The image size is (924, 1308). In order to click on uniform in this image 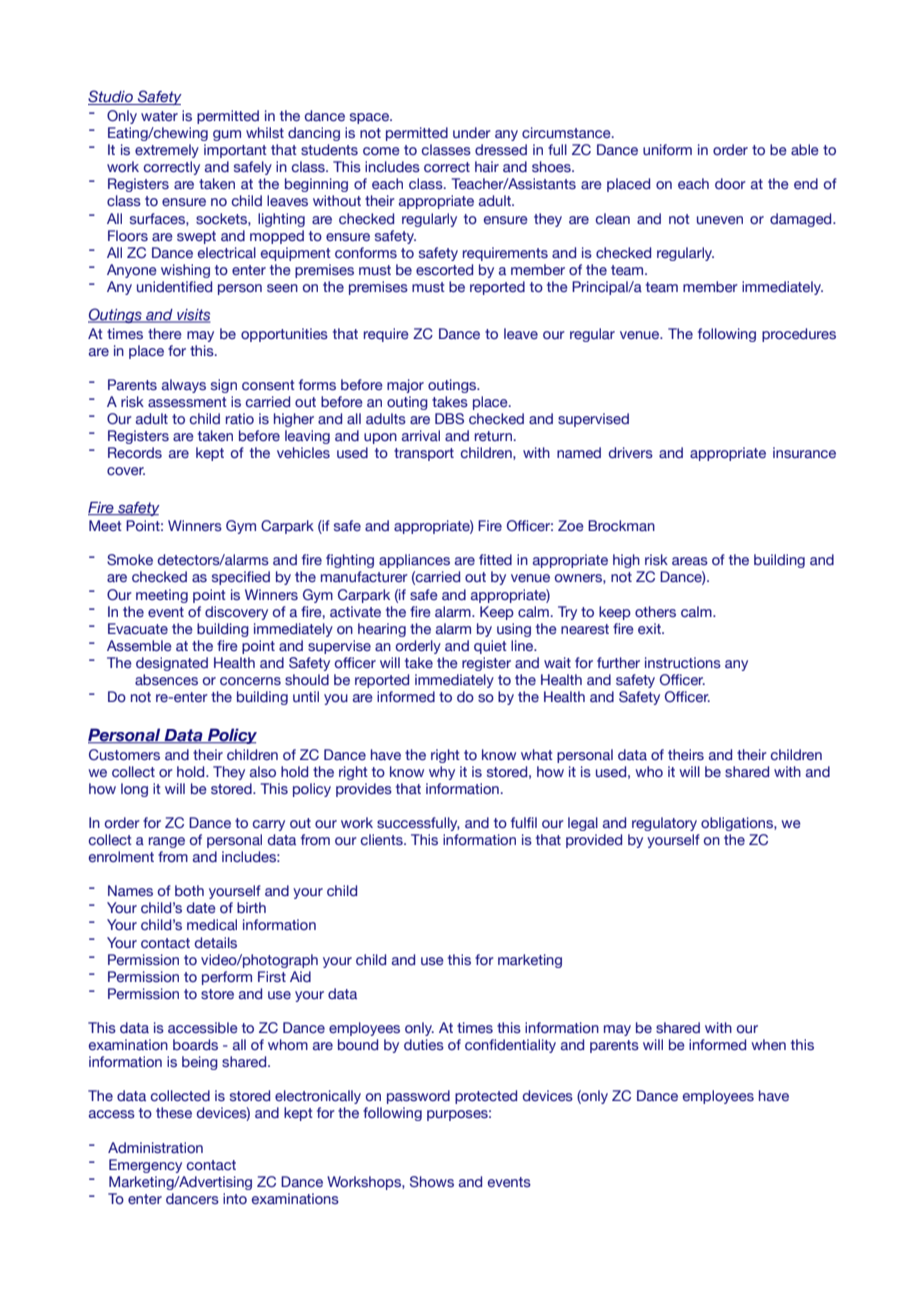, I will do `click(667, 149)`.
